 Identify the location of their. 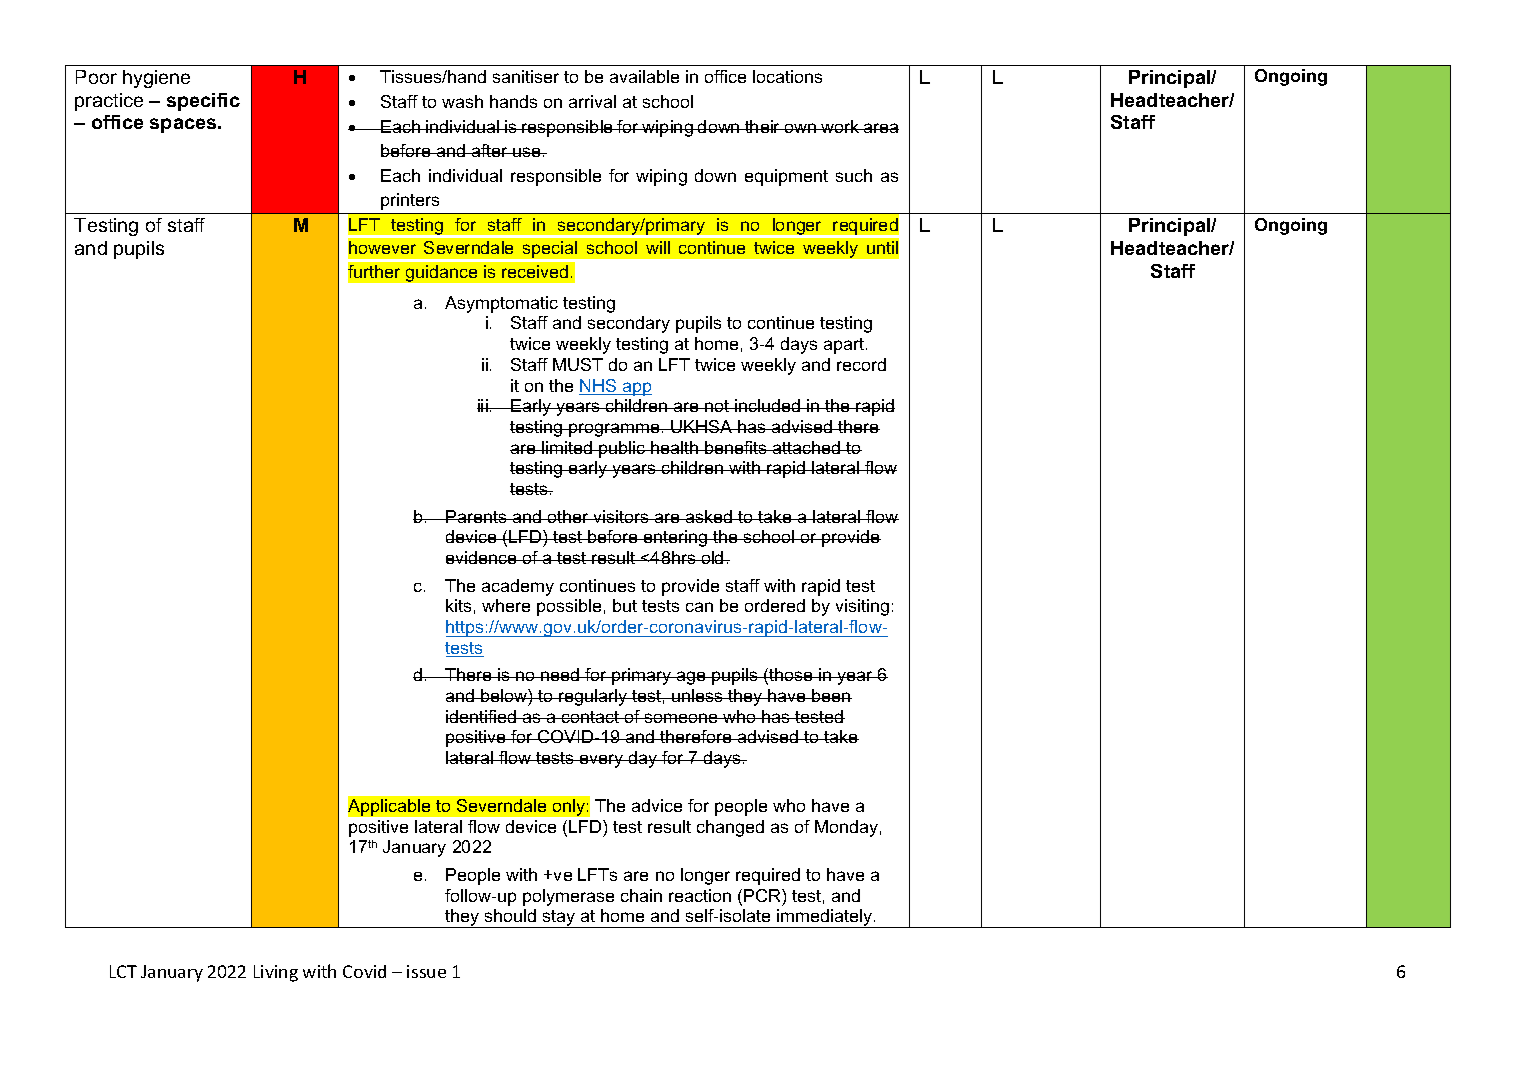
(763, 126).
